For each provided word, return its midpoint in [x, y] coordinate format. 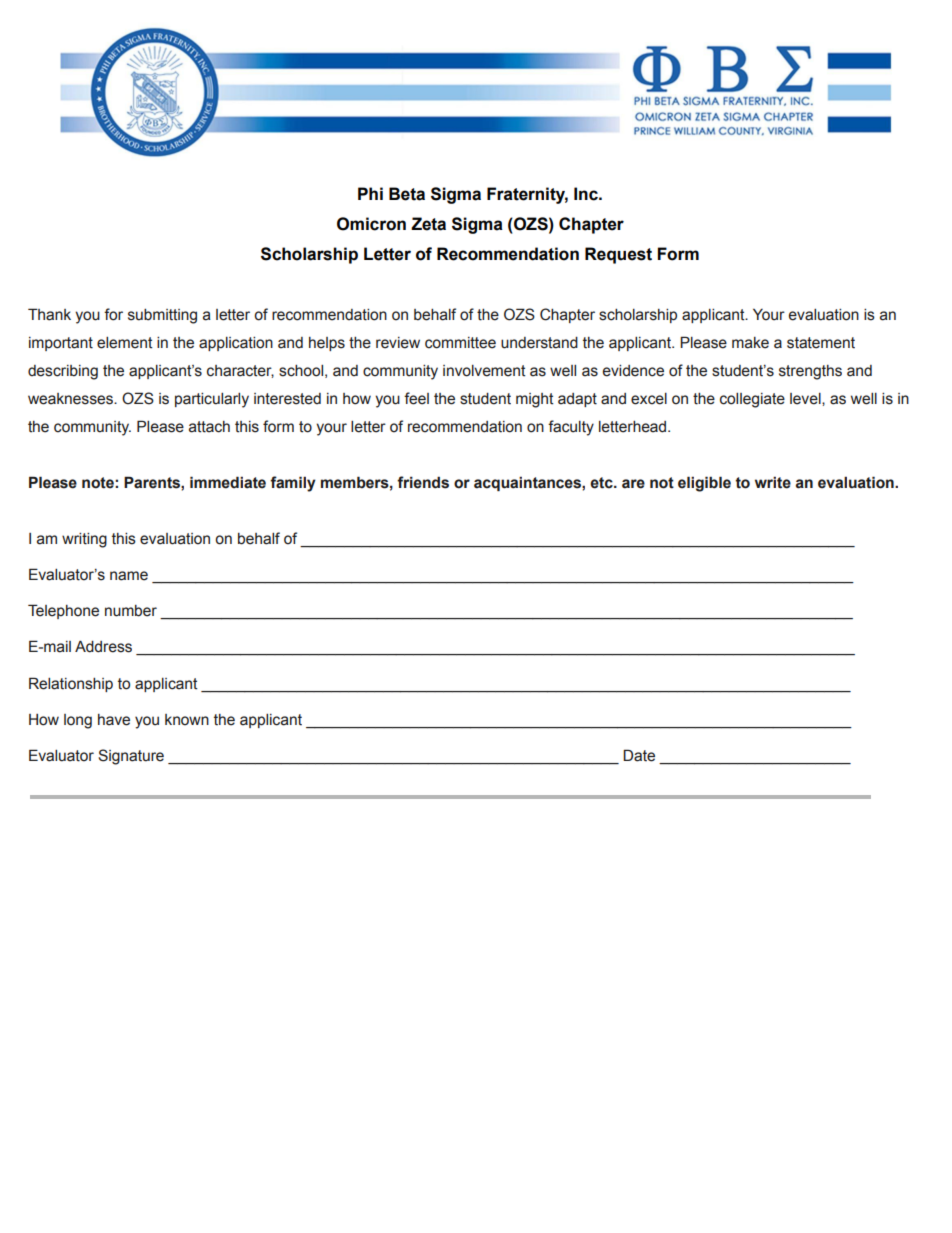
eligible [704, 484]
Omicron [371, 224]
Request [618, 255]
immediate [228, 482]
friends [423, 482]
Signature [131, 757]
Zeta [428, 224]
